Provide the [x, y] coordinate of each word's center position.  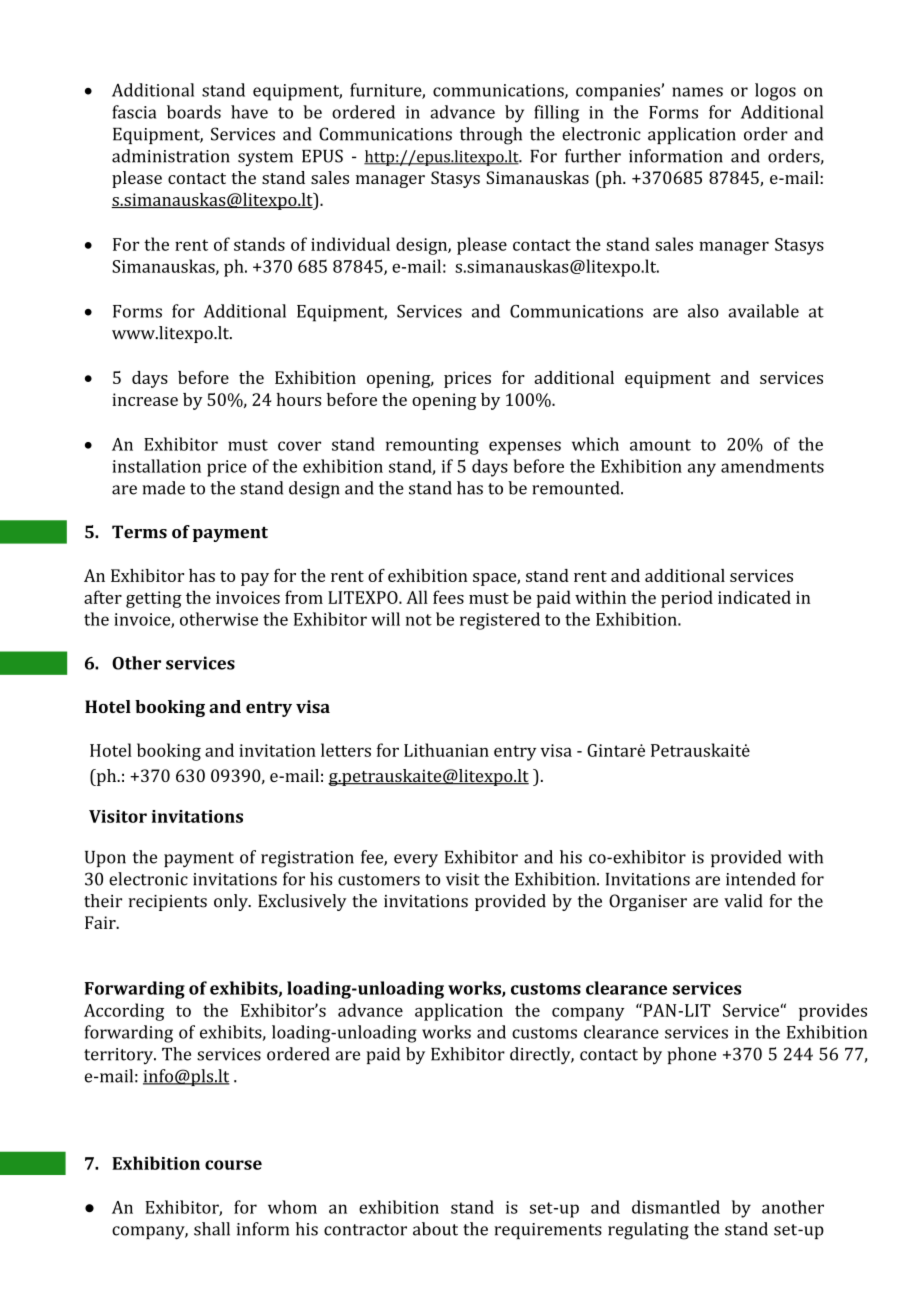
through [491, 136]
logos [775, 92]
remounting [432, 446]
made [163, 488]
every [416, 861]
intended [761, 879]
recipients [167, 903]
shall [212, 1229]
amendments [772, 466]
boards [194, 112]
